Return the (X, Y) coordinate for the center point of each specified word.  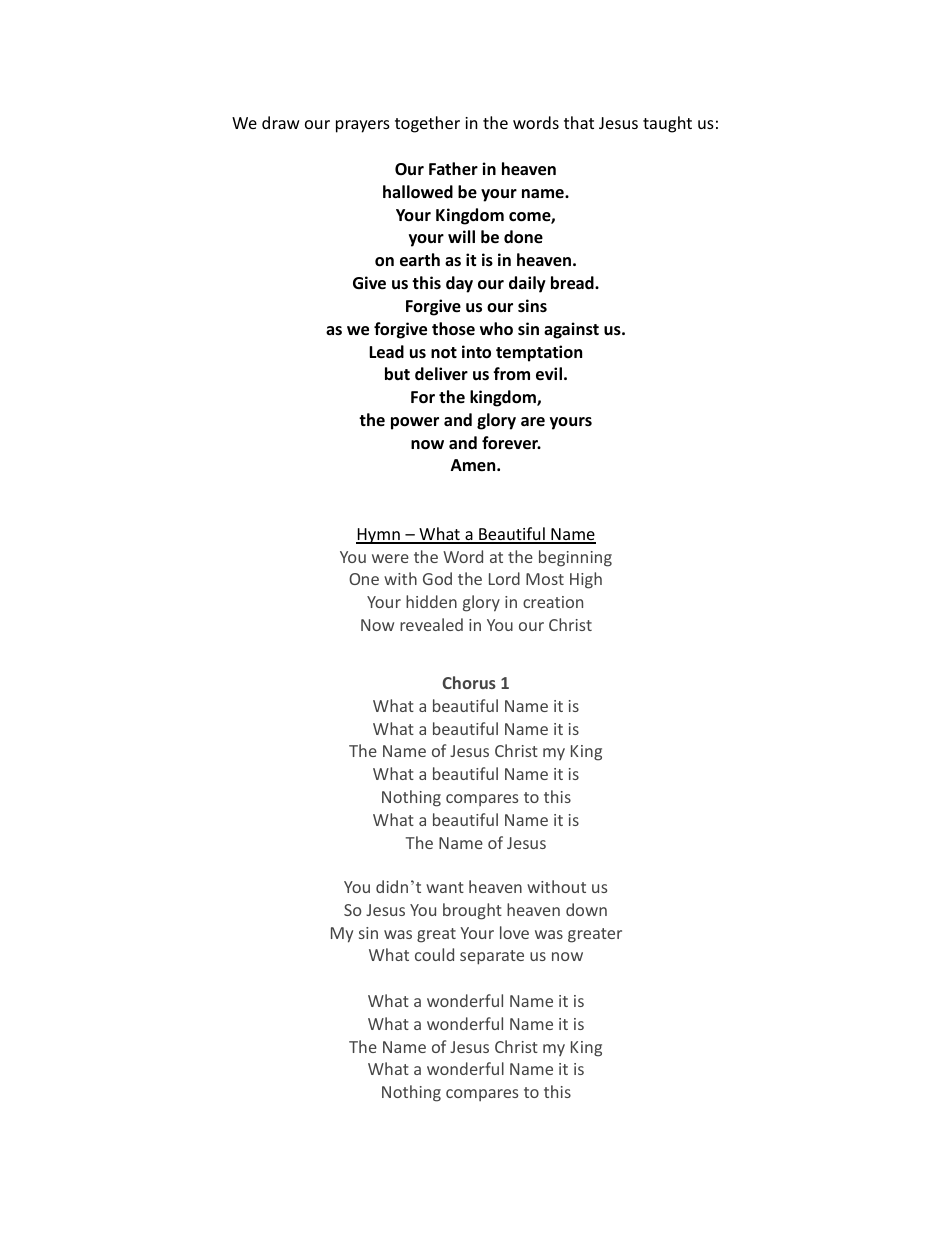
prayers (363, 126)
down (586, 909)
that (579, 122)
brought (472, 911)
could (434, 954)
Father (453, 169)
